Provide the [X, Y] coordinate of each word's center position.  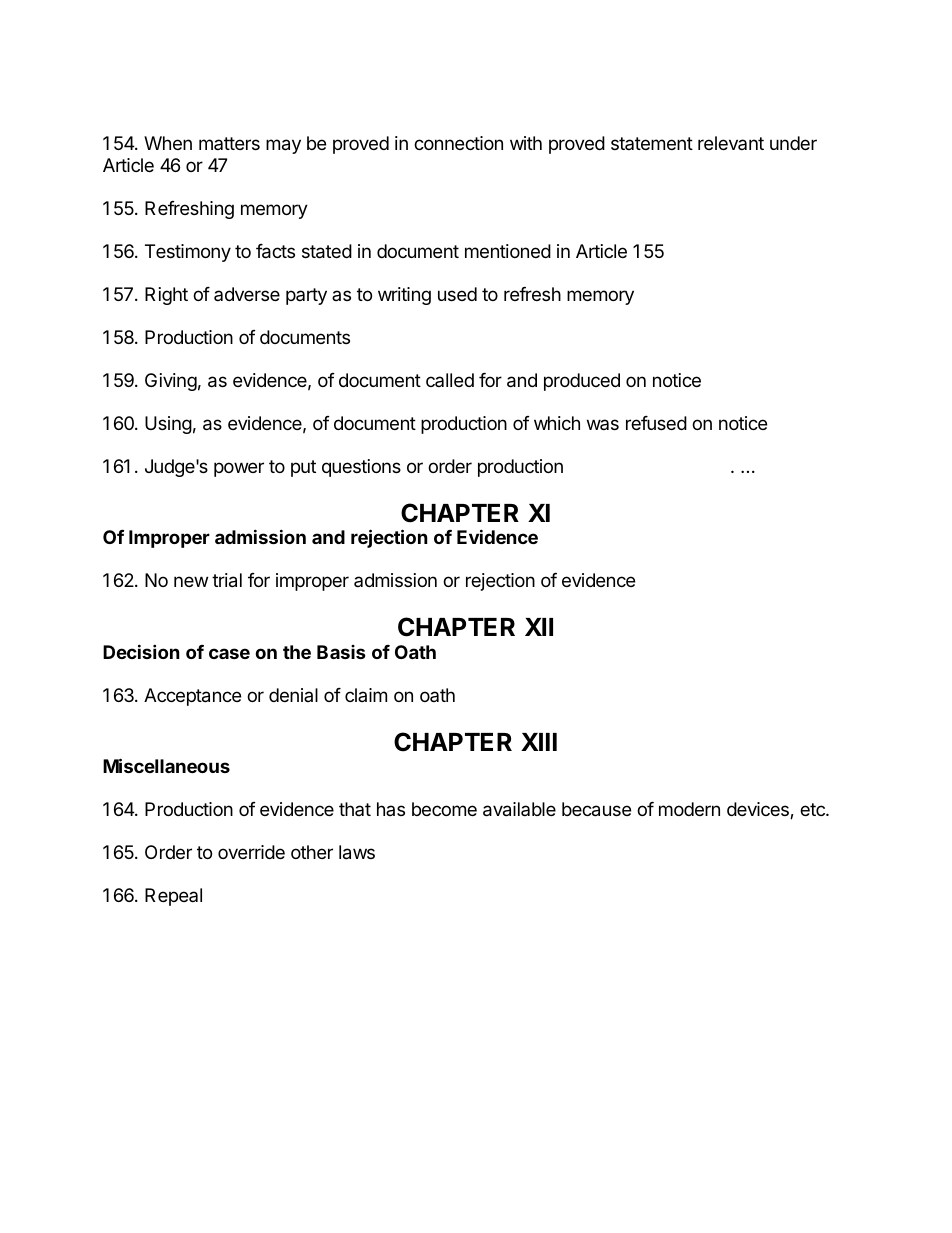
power [239, 469]
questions [361, 468]
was [603, 424]
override [251, 852]
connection [458, 143]
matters [229, 143]
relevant [731, 143]
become [444, 809]
